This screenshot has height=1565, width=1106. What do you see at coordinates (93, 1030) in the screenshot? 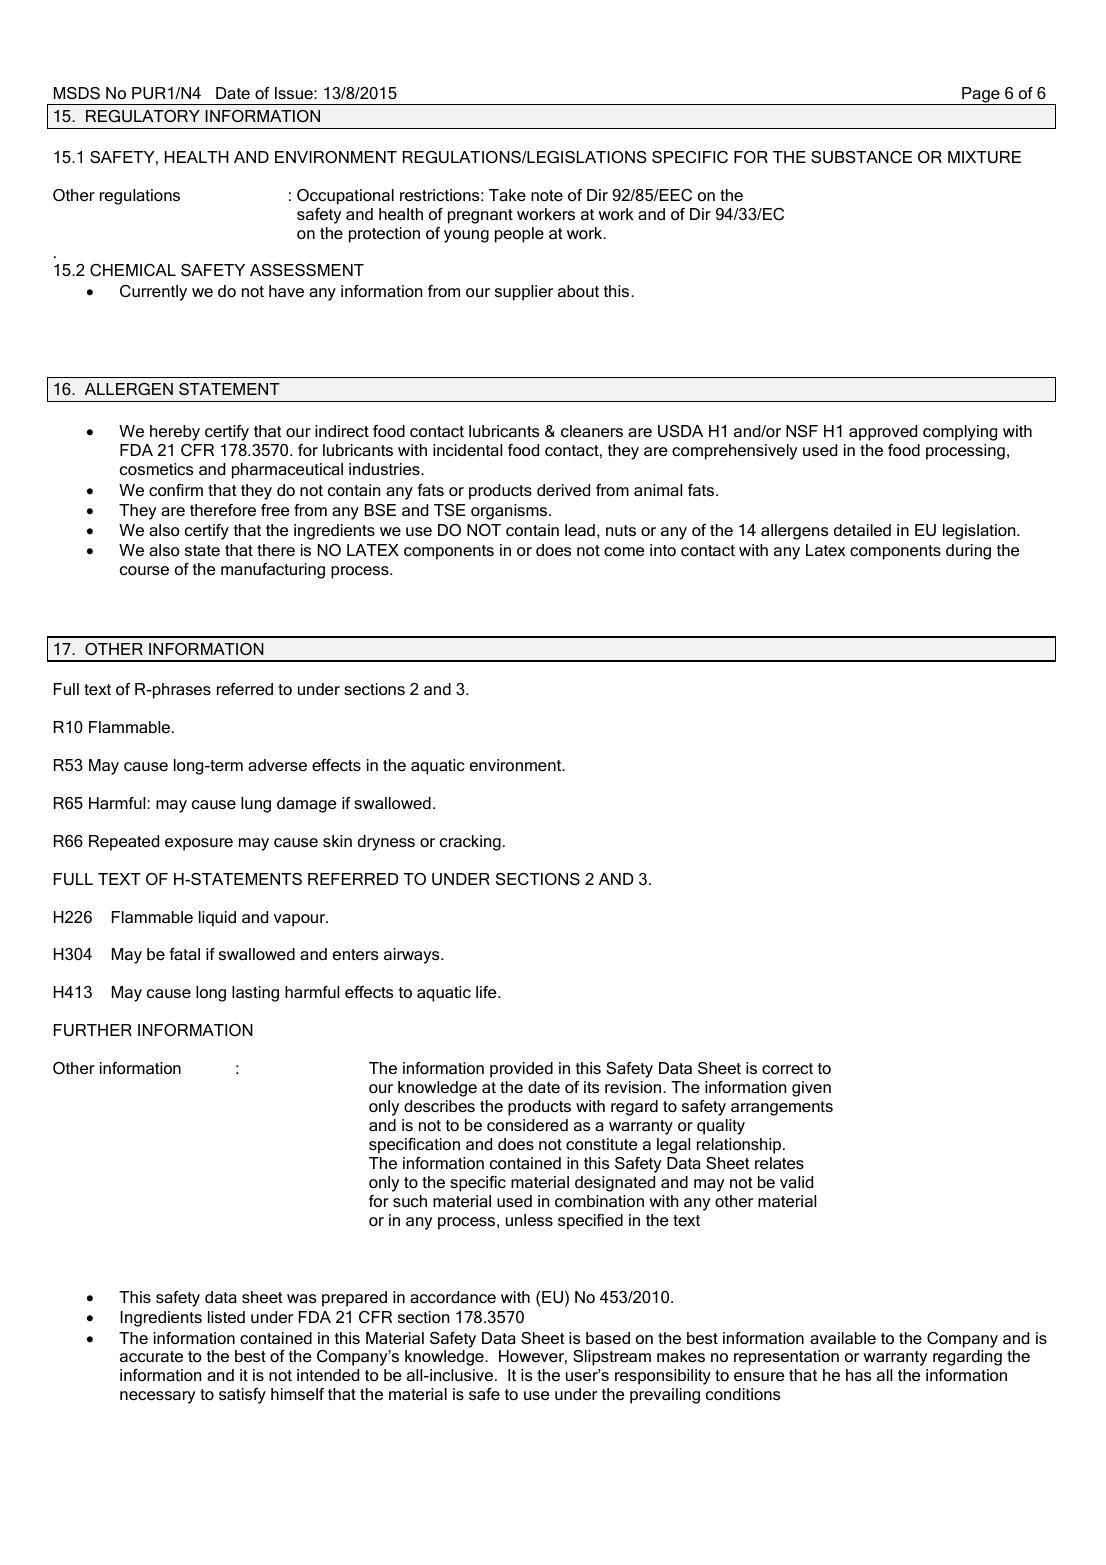
I see `FURTHER` at bounding box center [93, 1030].
